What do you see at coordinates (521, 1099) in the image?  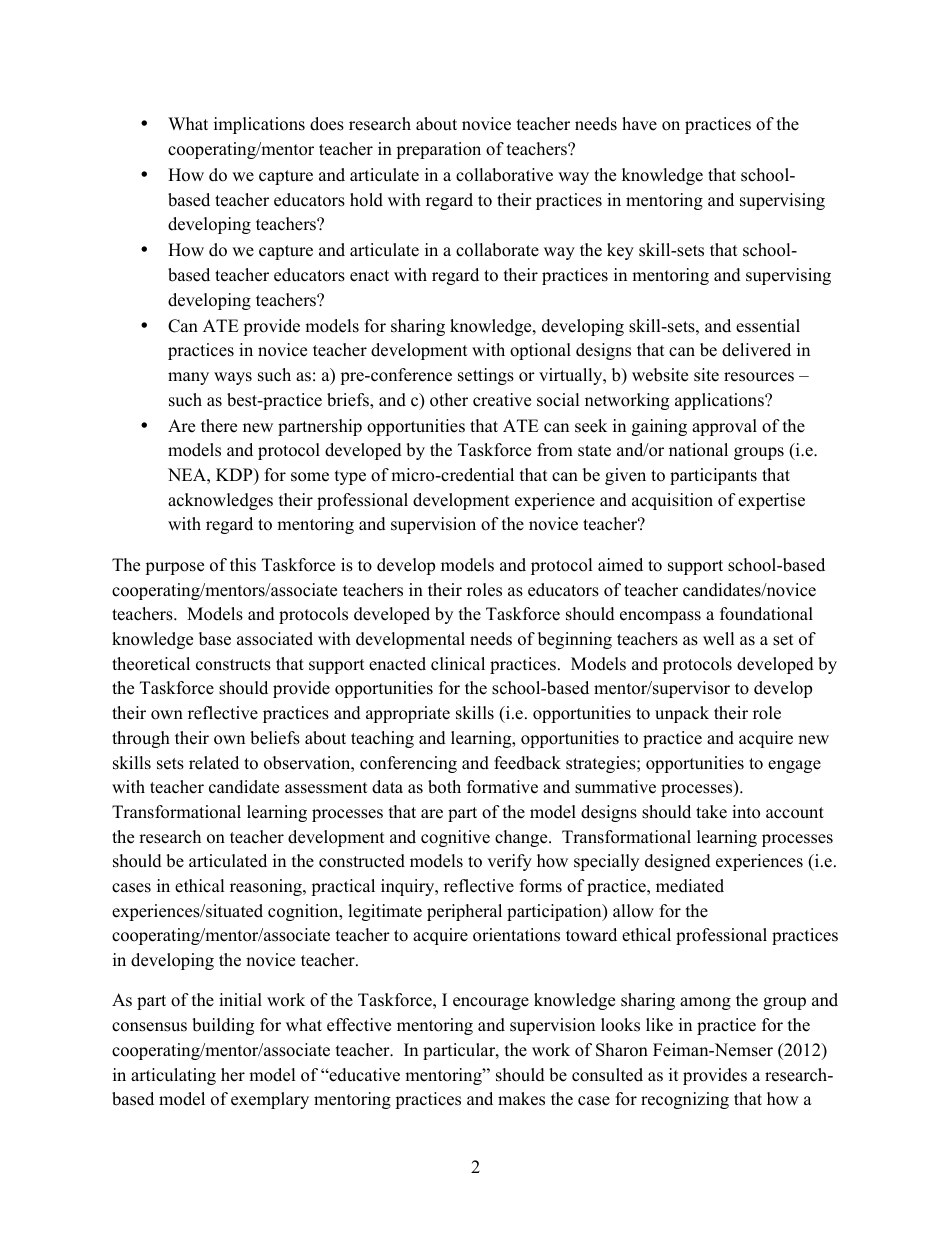 I see `makes` at bounding box center [521, 1099].
